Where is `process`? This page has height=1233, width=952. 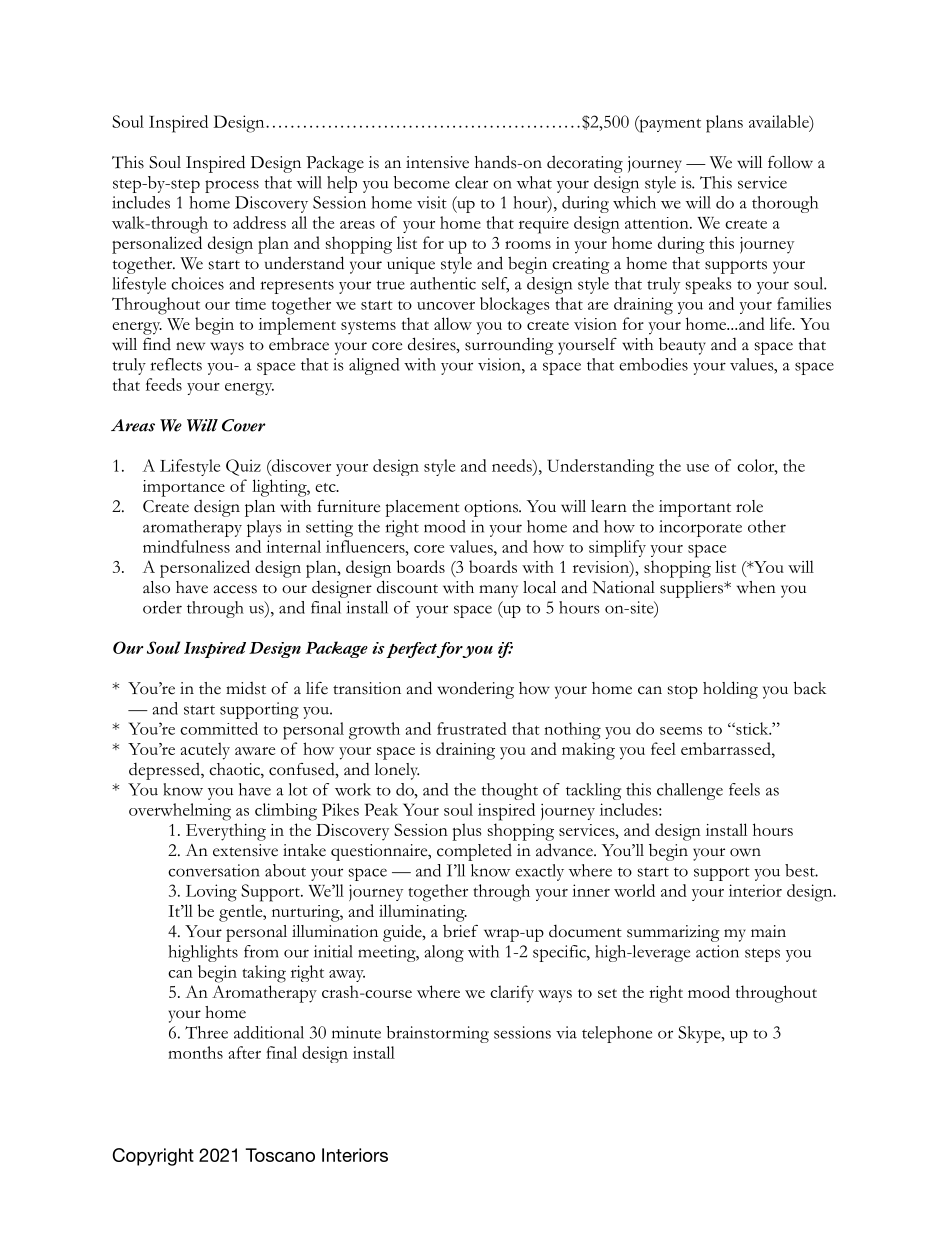 process is located at coordinates (232, 186).
